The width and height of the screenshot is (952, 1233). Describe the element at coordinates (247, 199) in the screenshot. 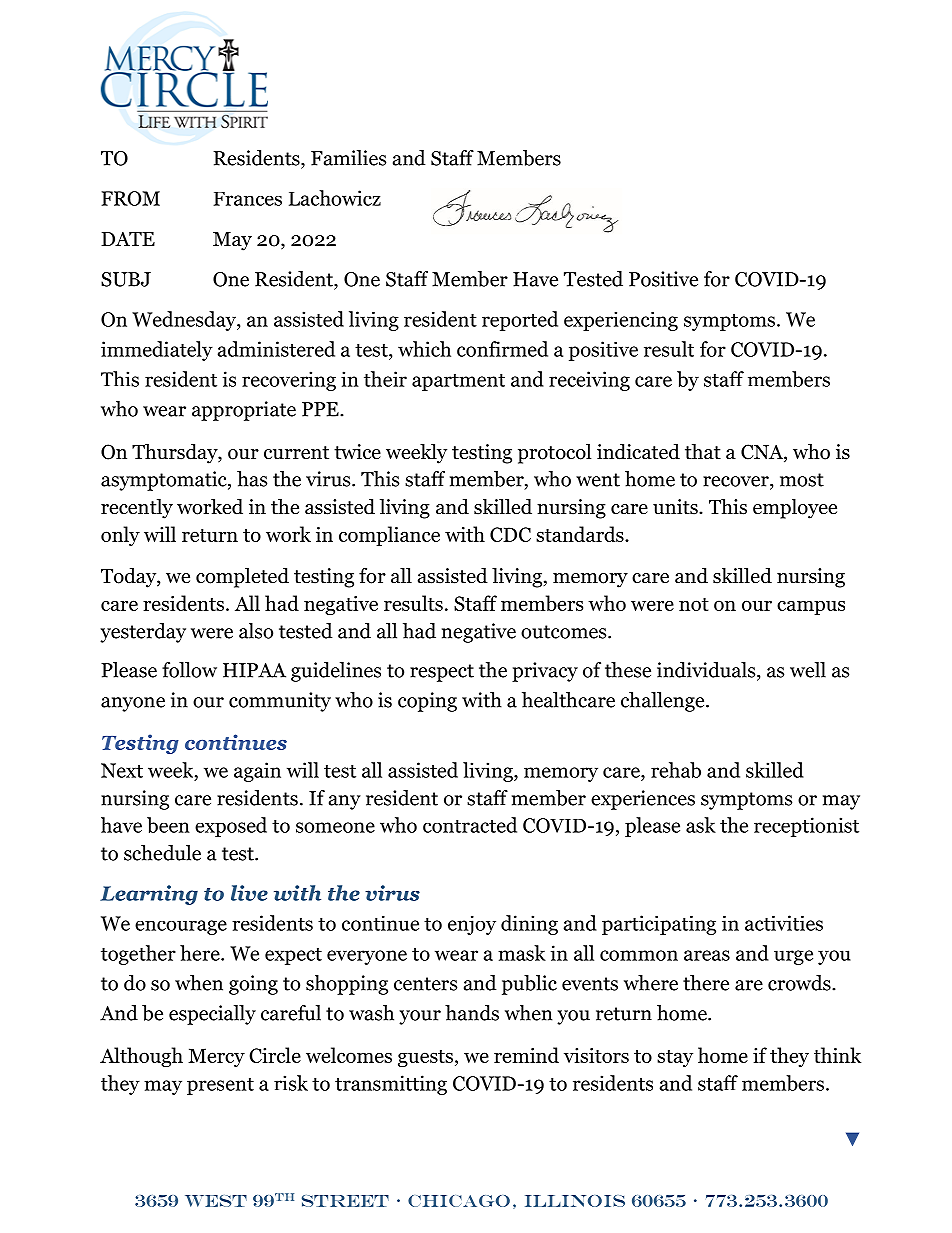

I see `Frances` at that location.
